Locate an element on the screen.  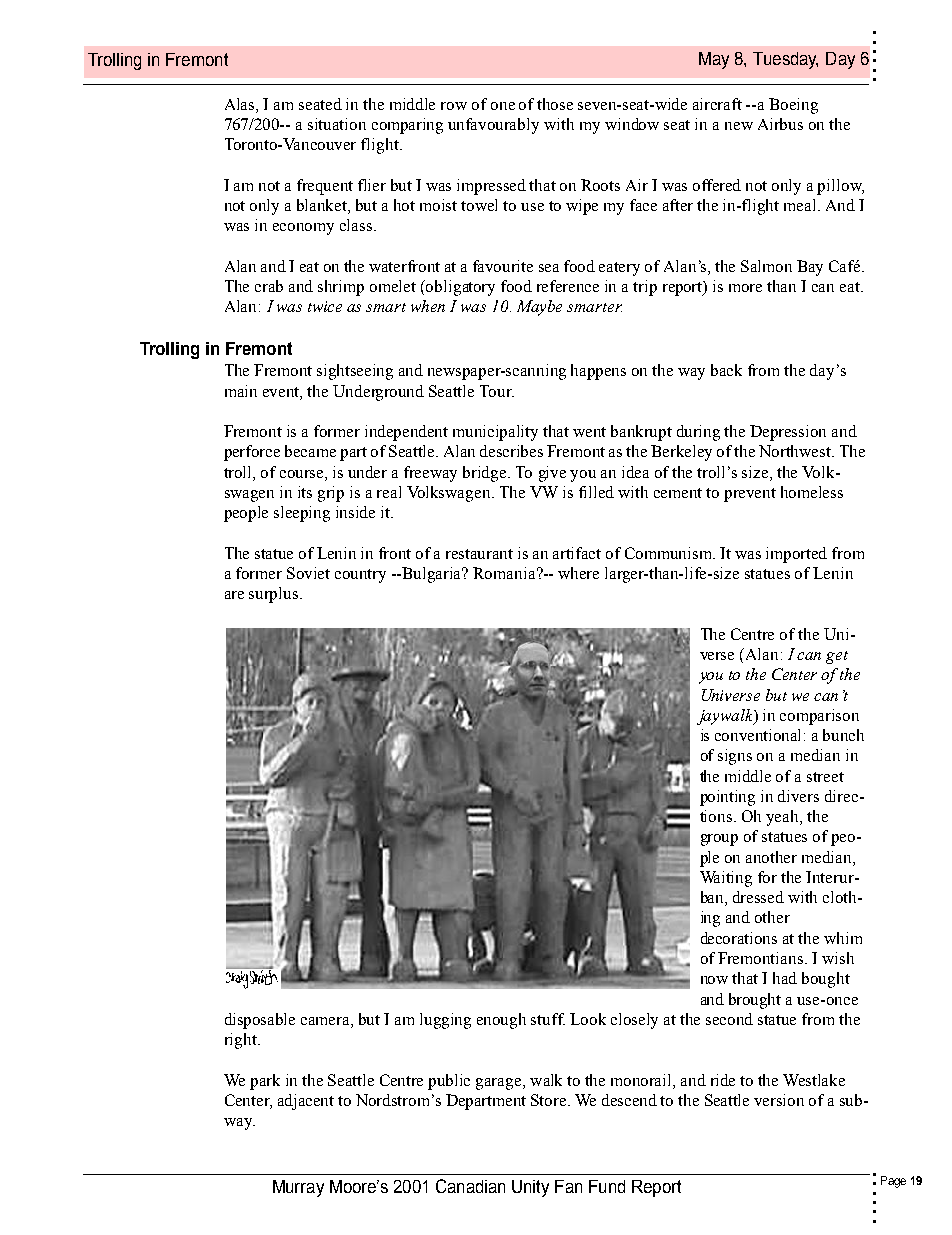
Murray is located at coordinates (298, 1188).
